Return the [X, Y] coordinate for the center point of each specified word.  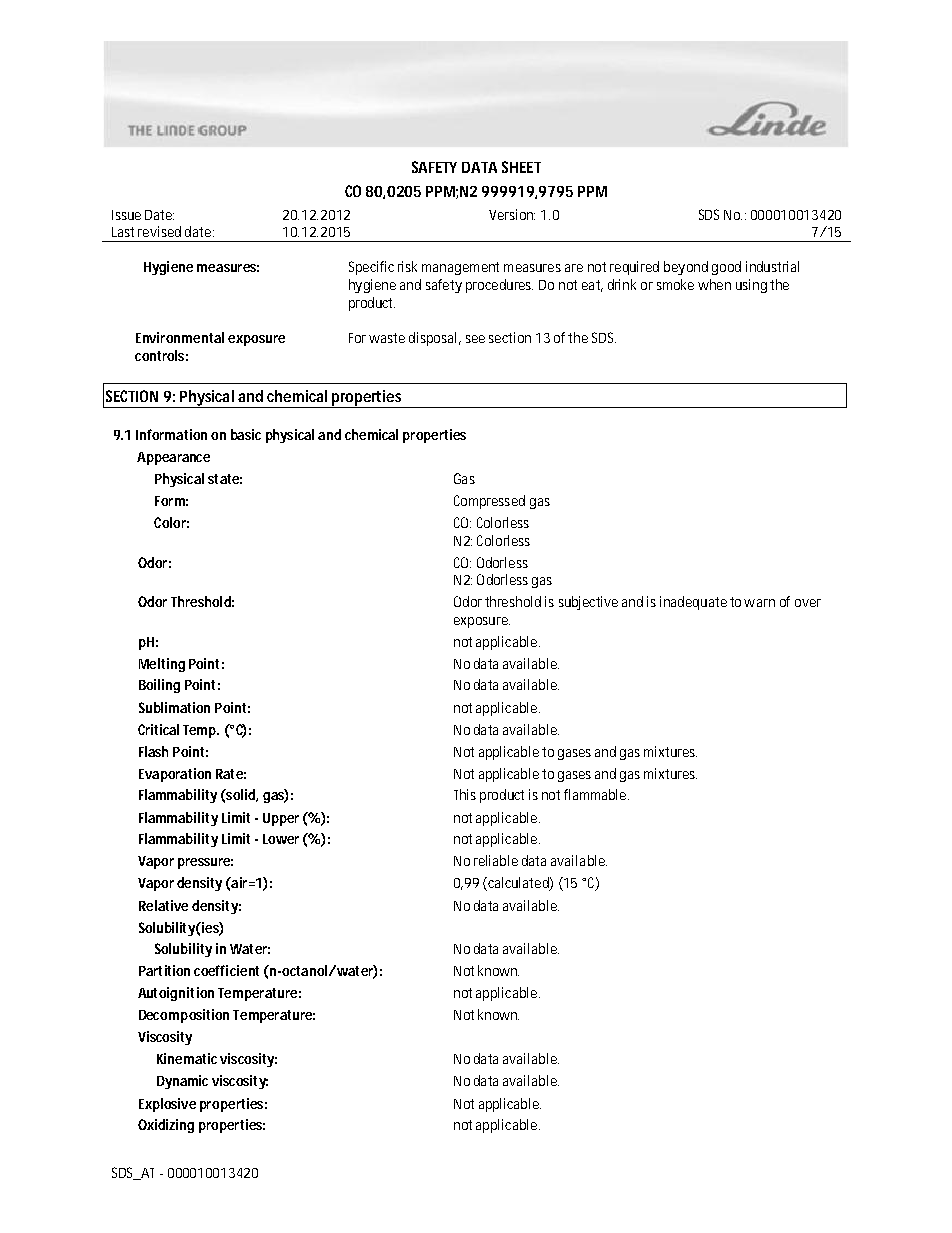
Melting [162, 665]
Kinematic [187, 1058]
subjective [588, 603]
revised [159, 231]
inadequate [693, 603]
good [726, 268]
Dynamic [182, 1082]
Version [512, 214]
